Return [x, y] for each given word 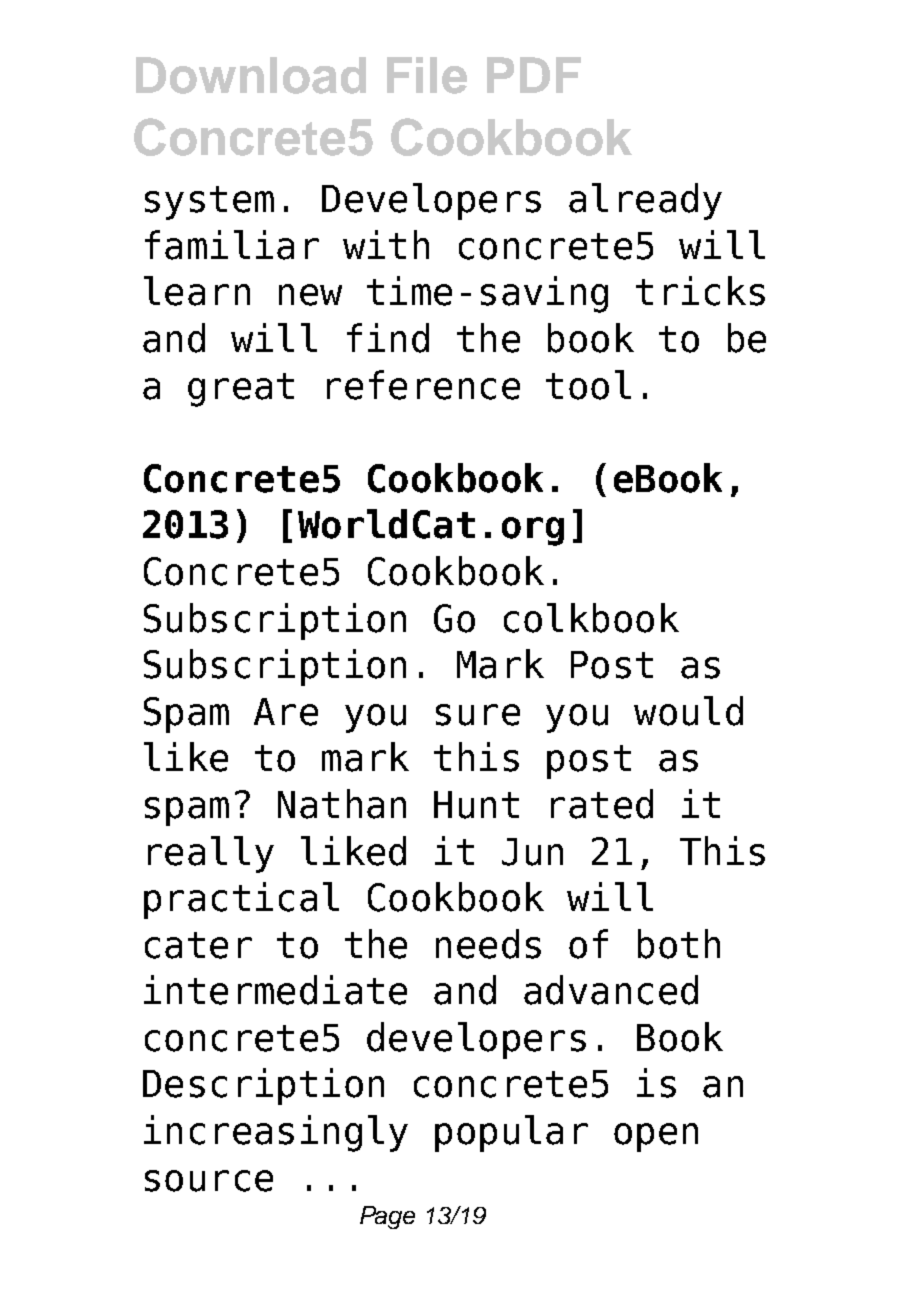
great [241, 390]
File [427, 75]
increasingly [276, 1133]
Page [387, 1217]
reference [423, 385]
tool [588, 385]
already [645, 201]
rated [602, 804]
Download [251, 75]
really [211, 854]
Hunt [476, 805]
